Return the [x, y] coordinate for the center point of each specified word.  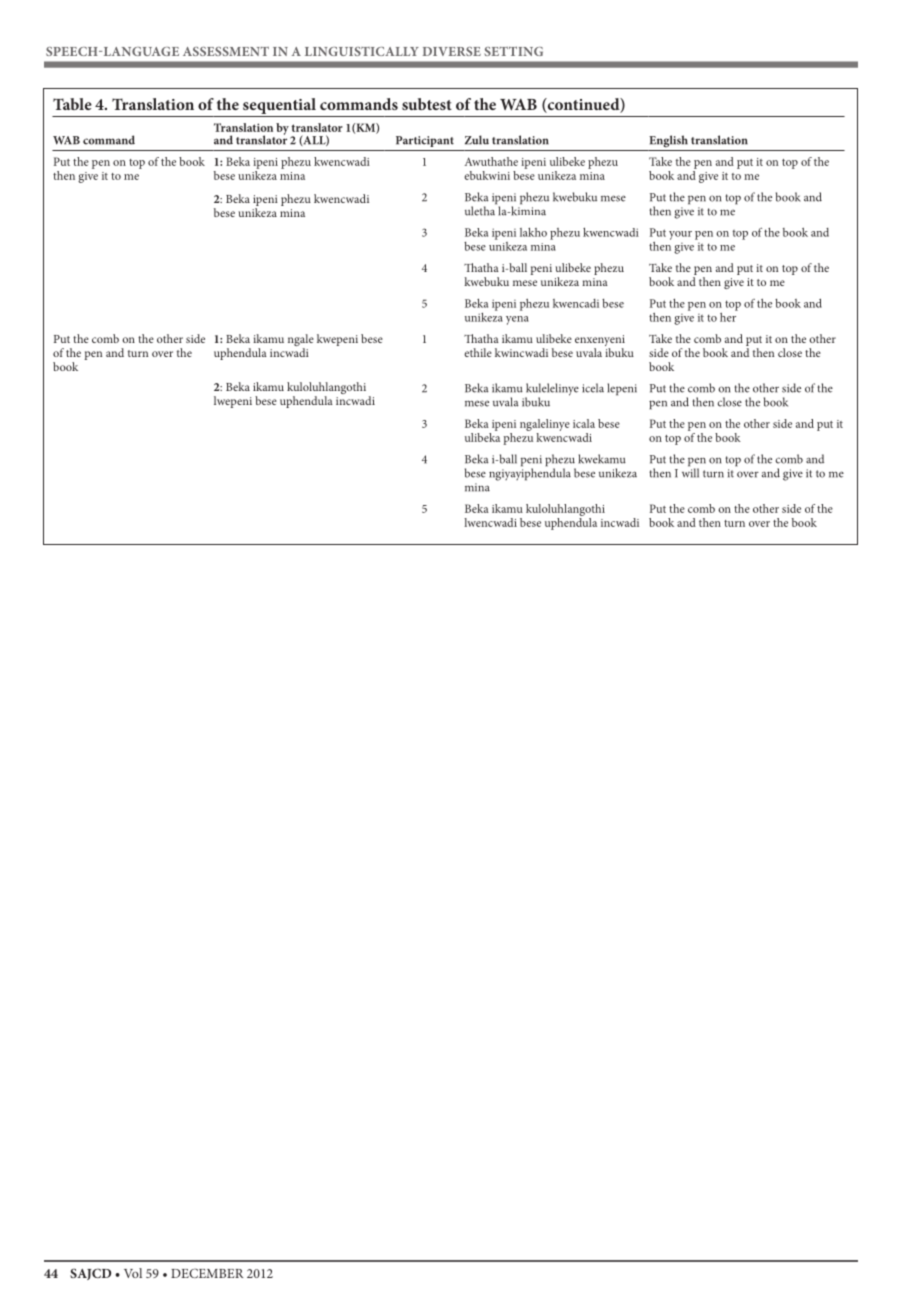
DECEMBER [207, 1273]
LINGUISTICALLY [362, 51]
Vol [133, 1273]
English [668, 141]
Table [72, 104]
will [690, 472]
